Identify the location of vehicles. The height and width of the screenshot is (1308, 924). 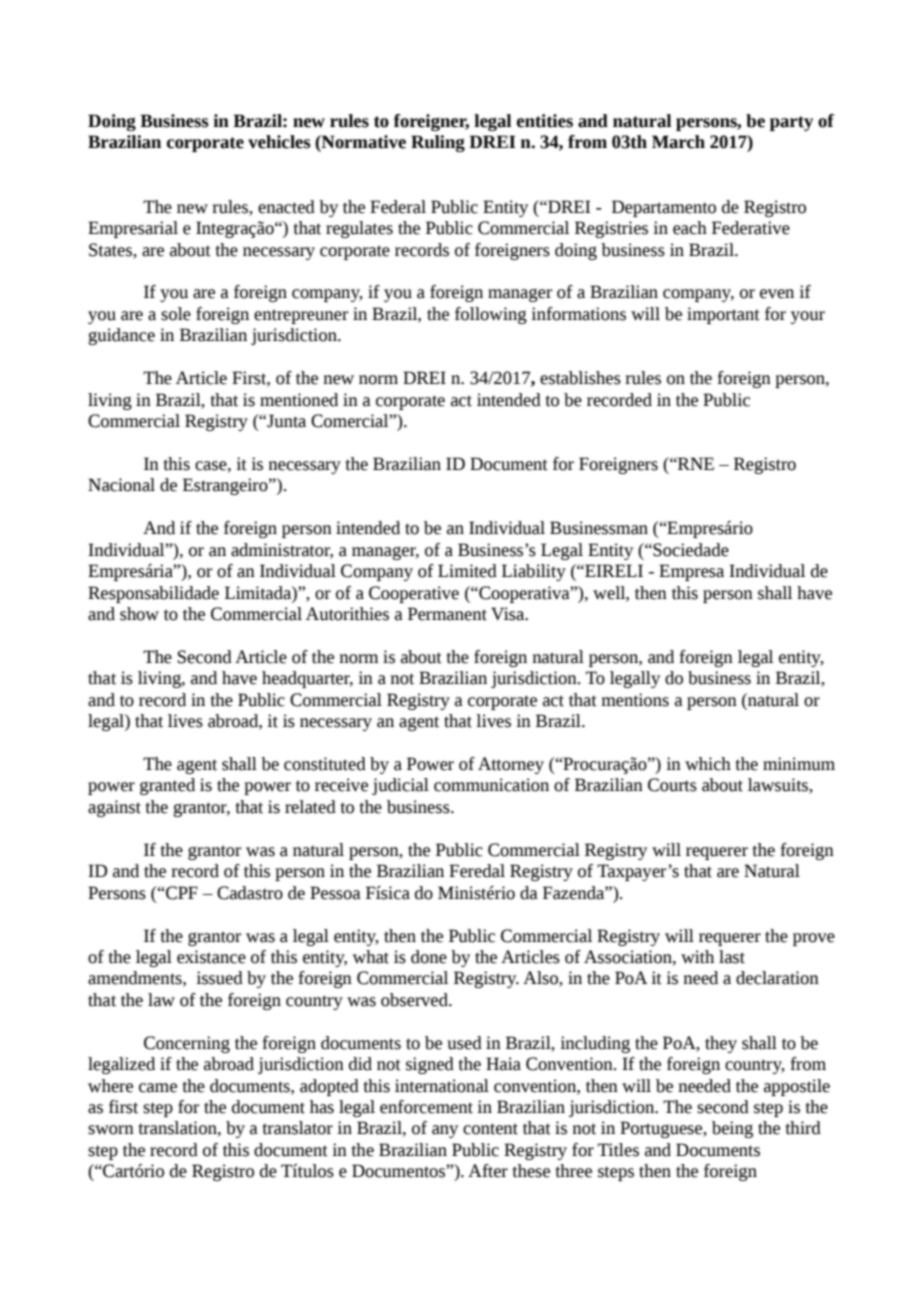
(279, 142).
